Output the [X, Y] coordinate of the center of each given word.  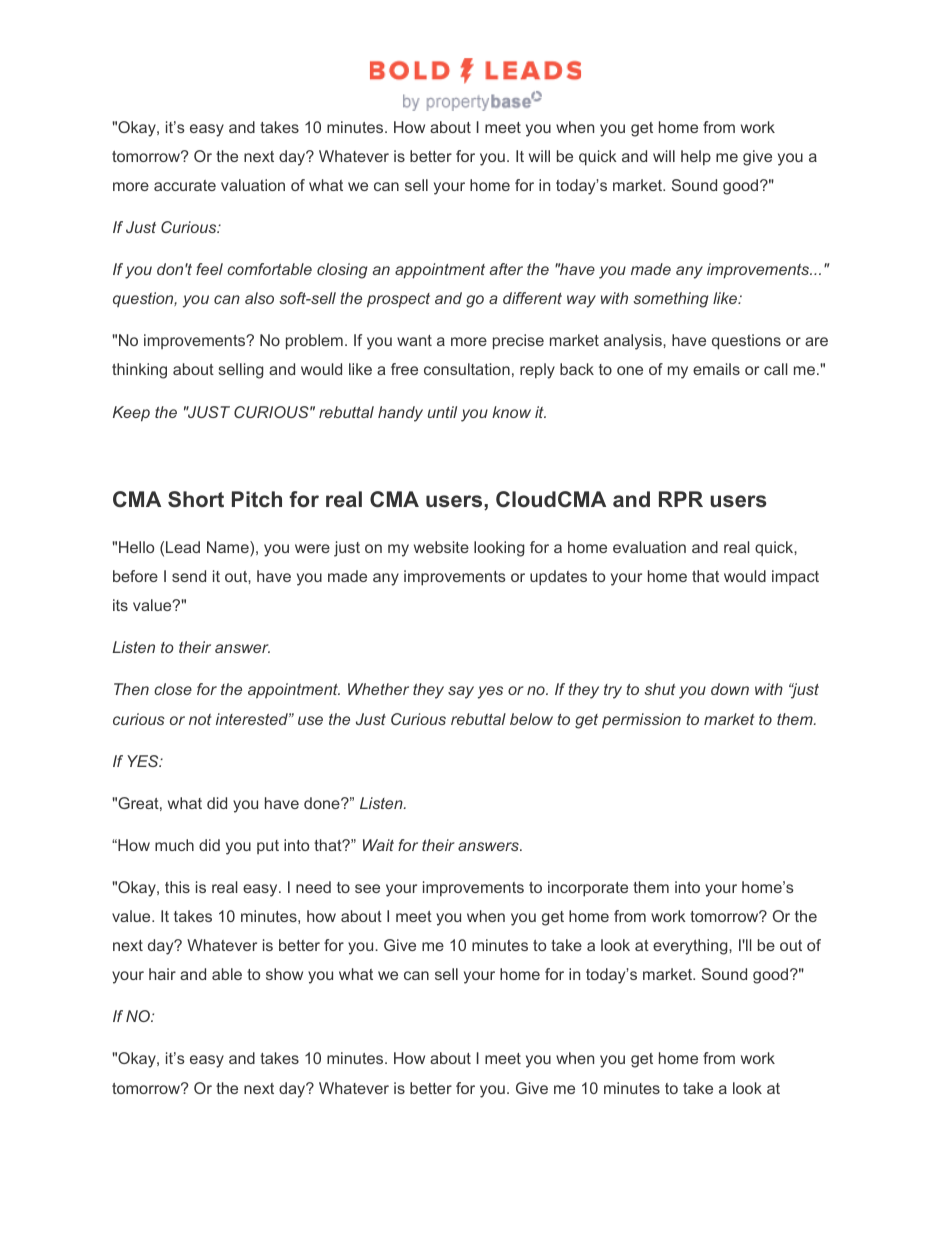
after [506, 269]
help [696, 157]
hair [162, 974]
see [367, 888]
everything [690, 947]
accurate [185, 185]
